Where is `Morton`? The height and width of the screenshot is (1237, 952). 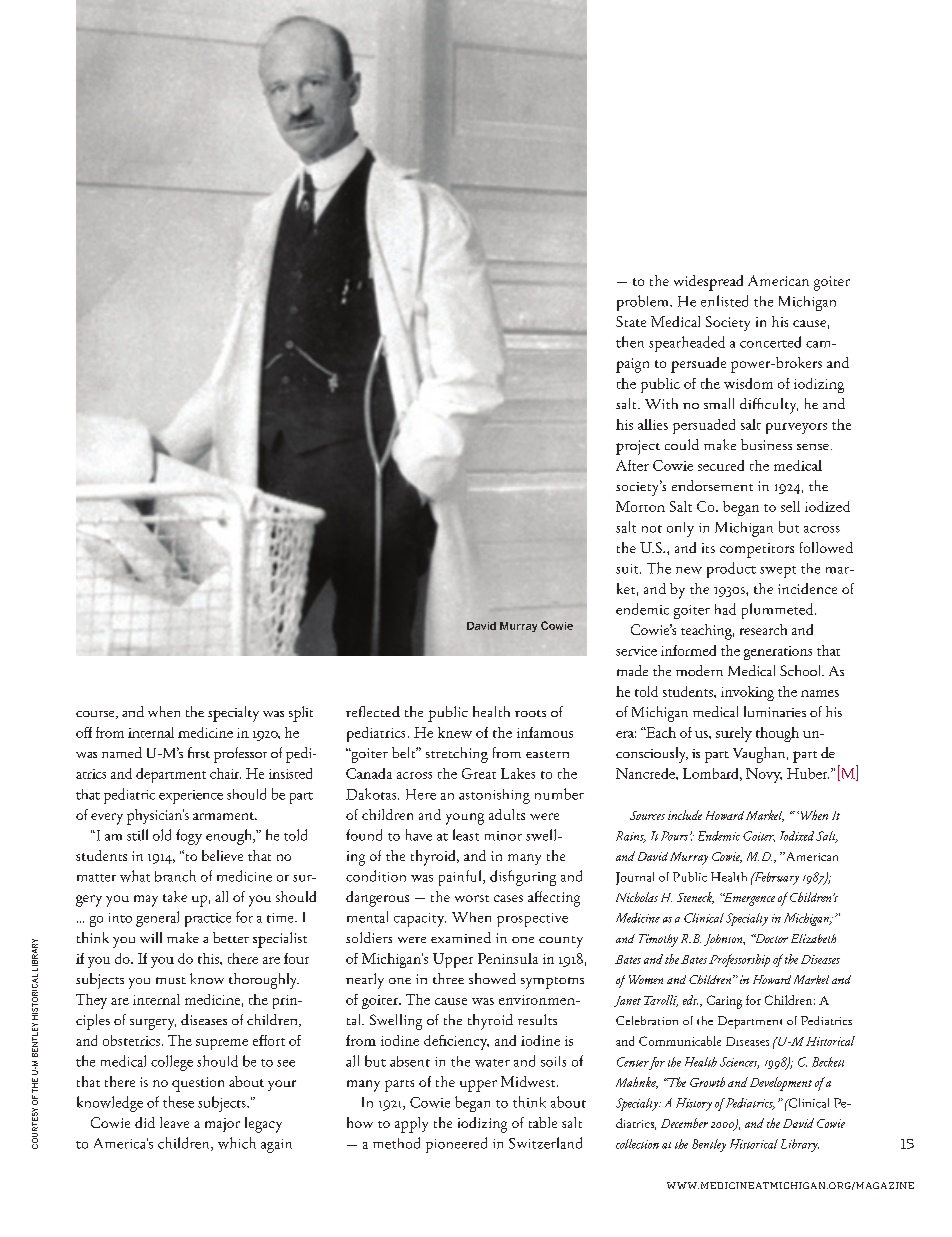 Morton is located at coordinates (640, 506).
